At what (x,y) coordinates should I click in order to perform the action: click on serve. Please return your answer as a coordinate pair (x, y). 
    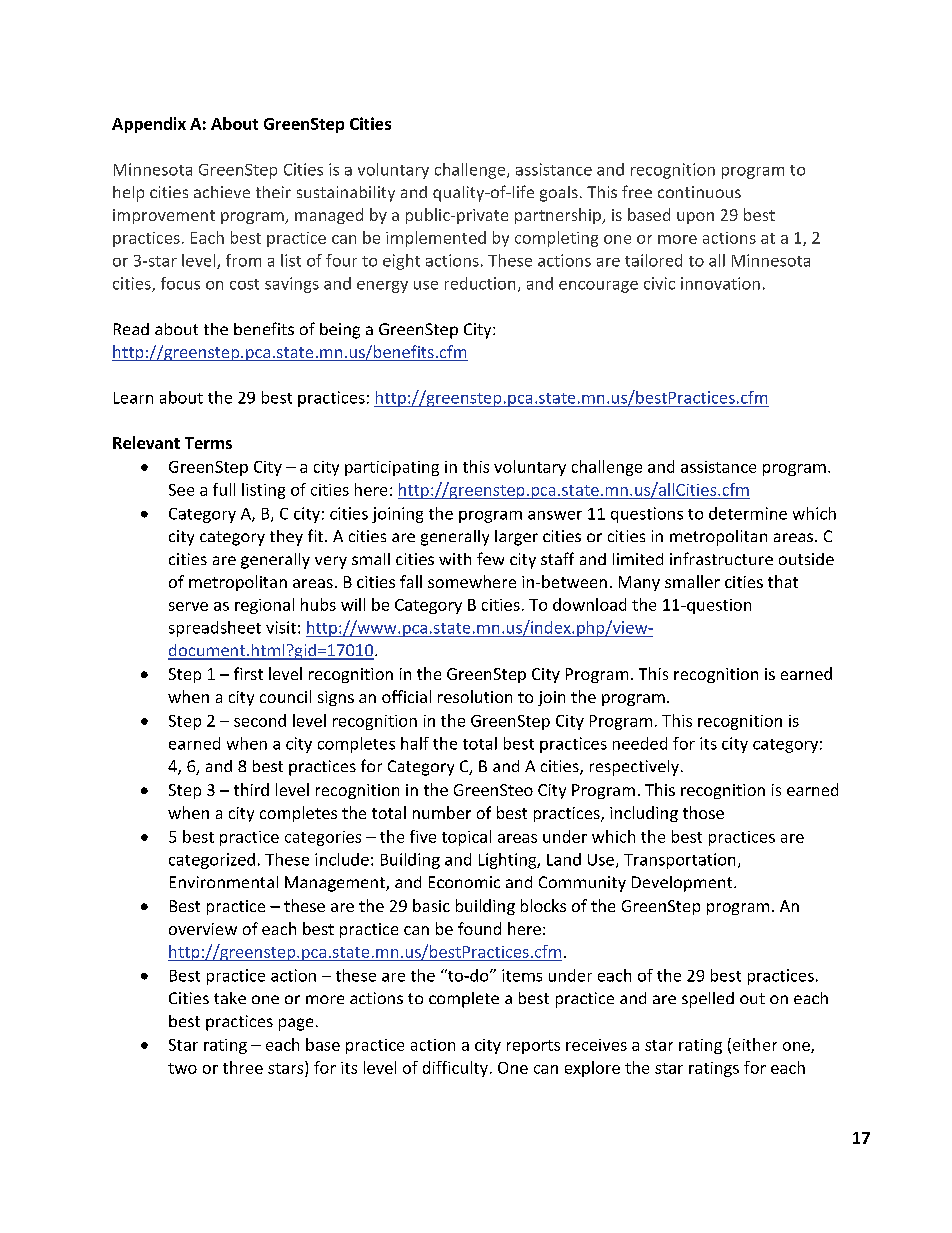
    Looking at the image, I should click on (188, 606).
